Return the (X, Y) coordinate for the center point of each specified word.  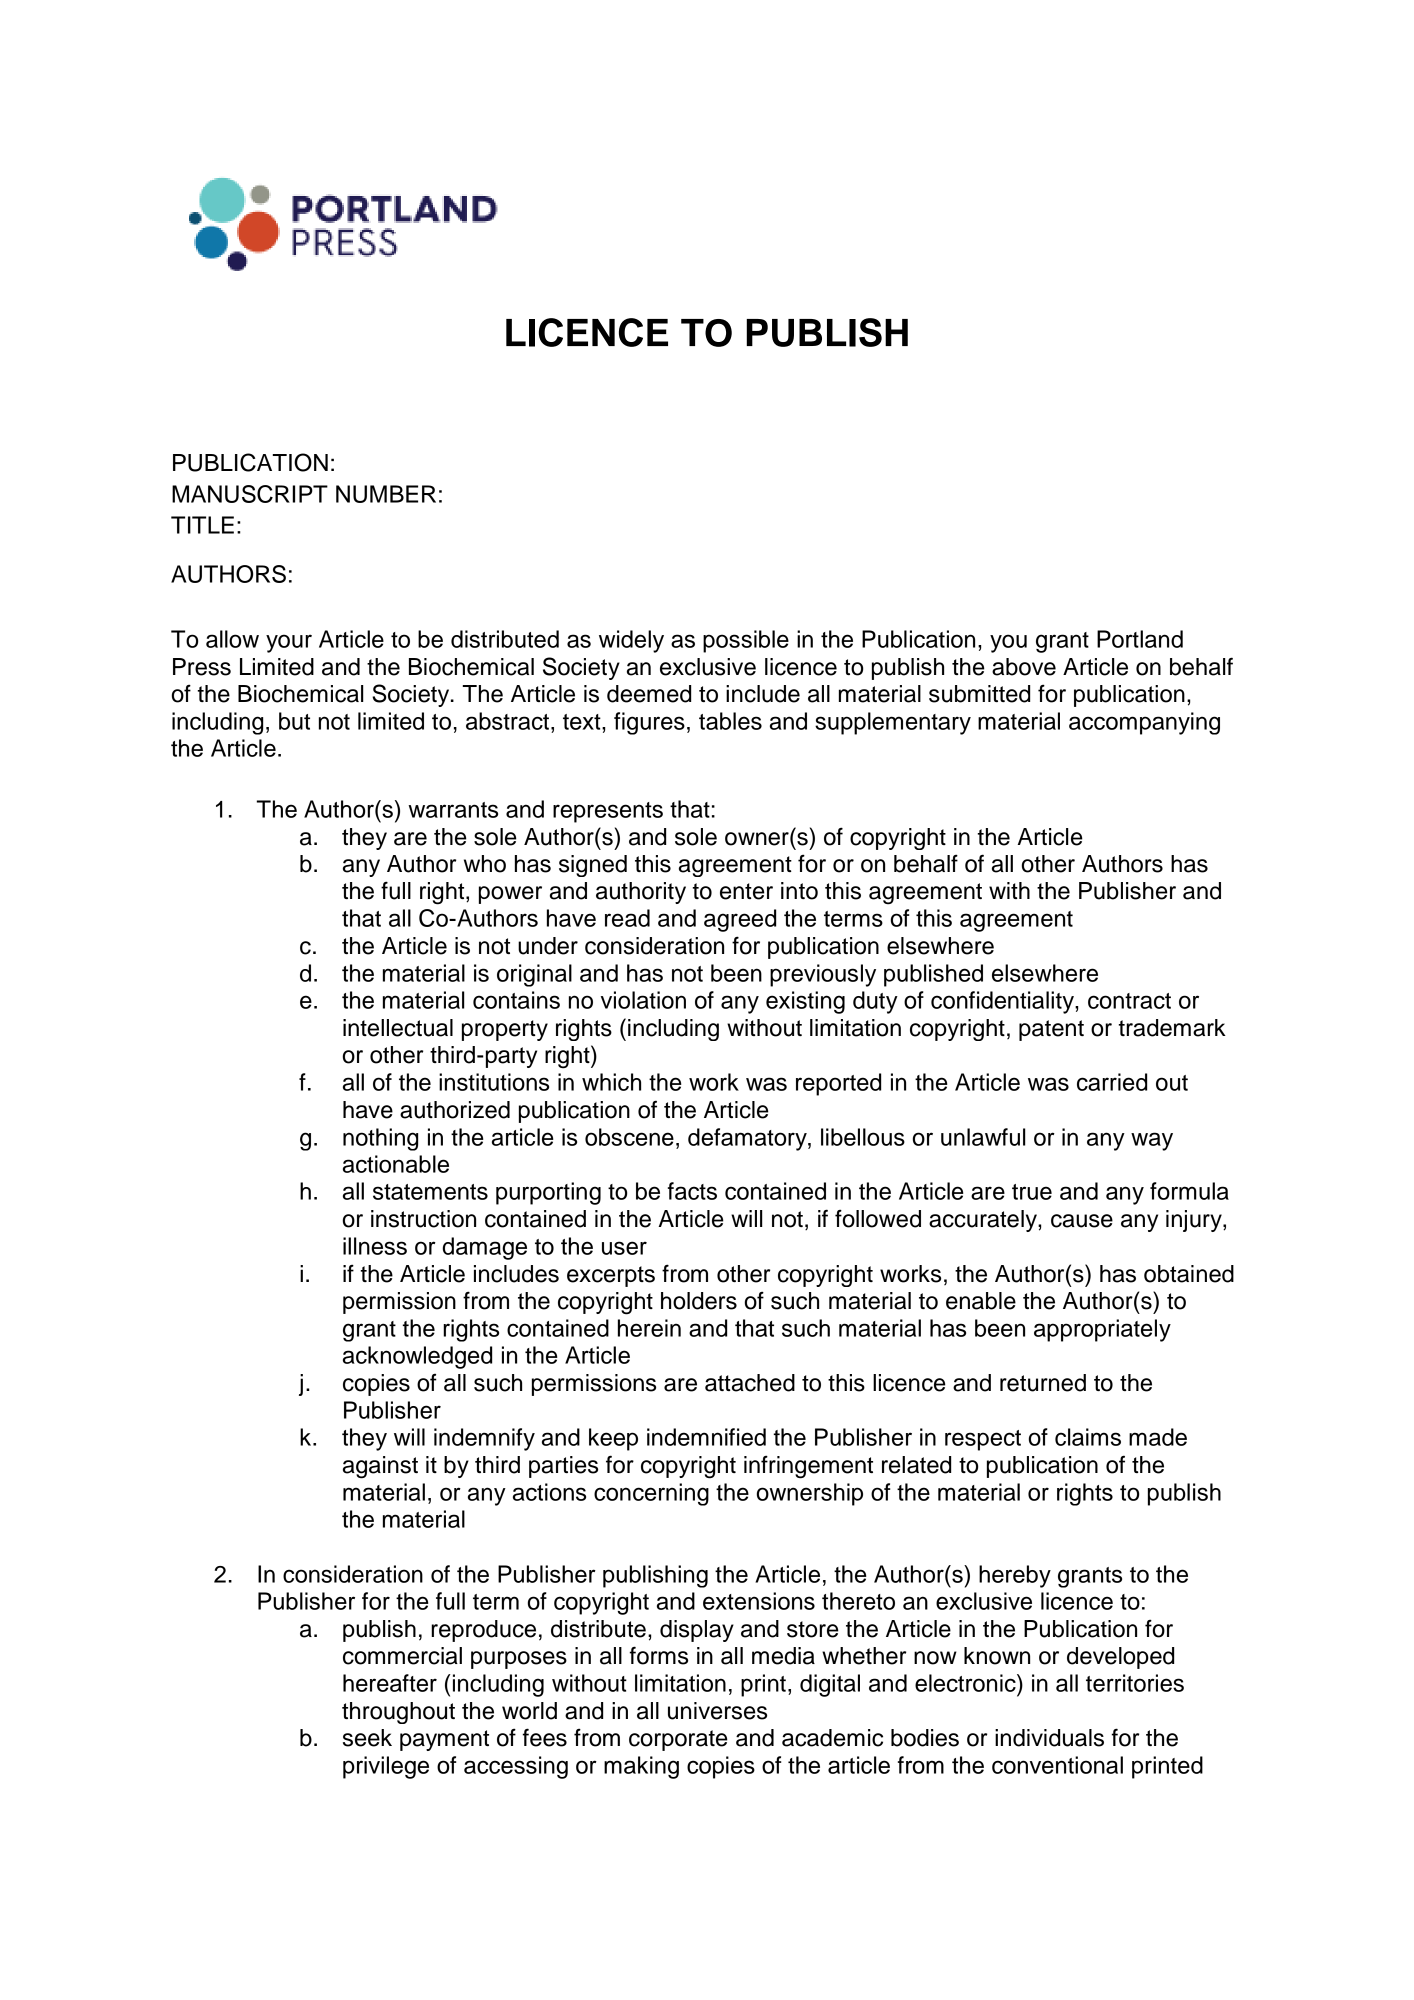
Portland (1140, 639)
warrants (453, 810)
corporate (678, 1740)
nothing (380, 1139)
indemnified (706, 1437)
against (380, 1467)
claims (1088, 1437)
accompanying (1144, 723)
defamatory (748, 1139)
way (1152, 1141)
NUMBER (386, 494)
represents (608, 812)
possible (746, 641)
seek (367, 1738)
